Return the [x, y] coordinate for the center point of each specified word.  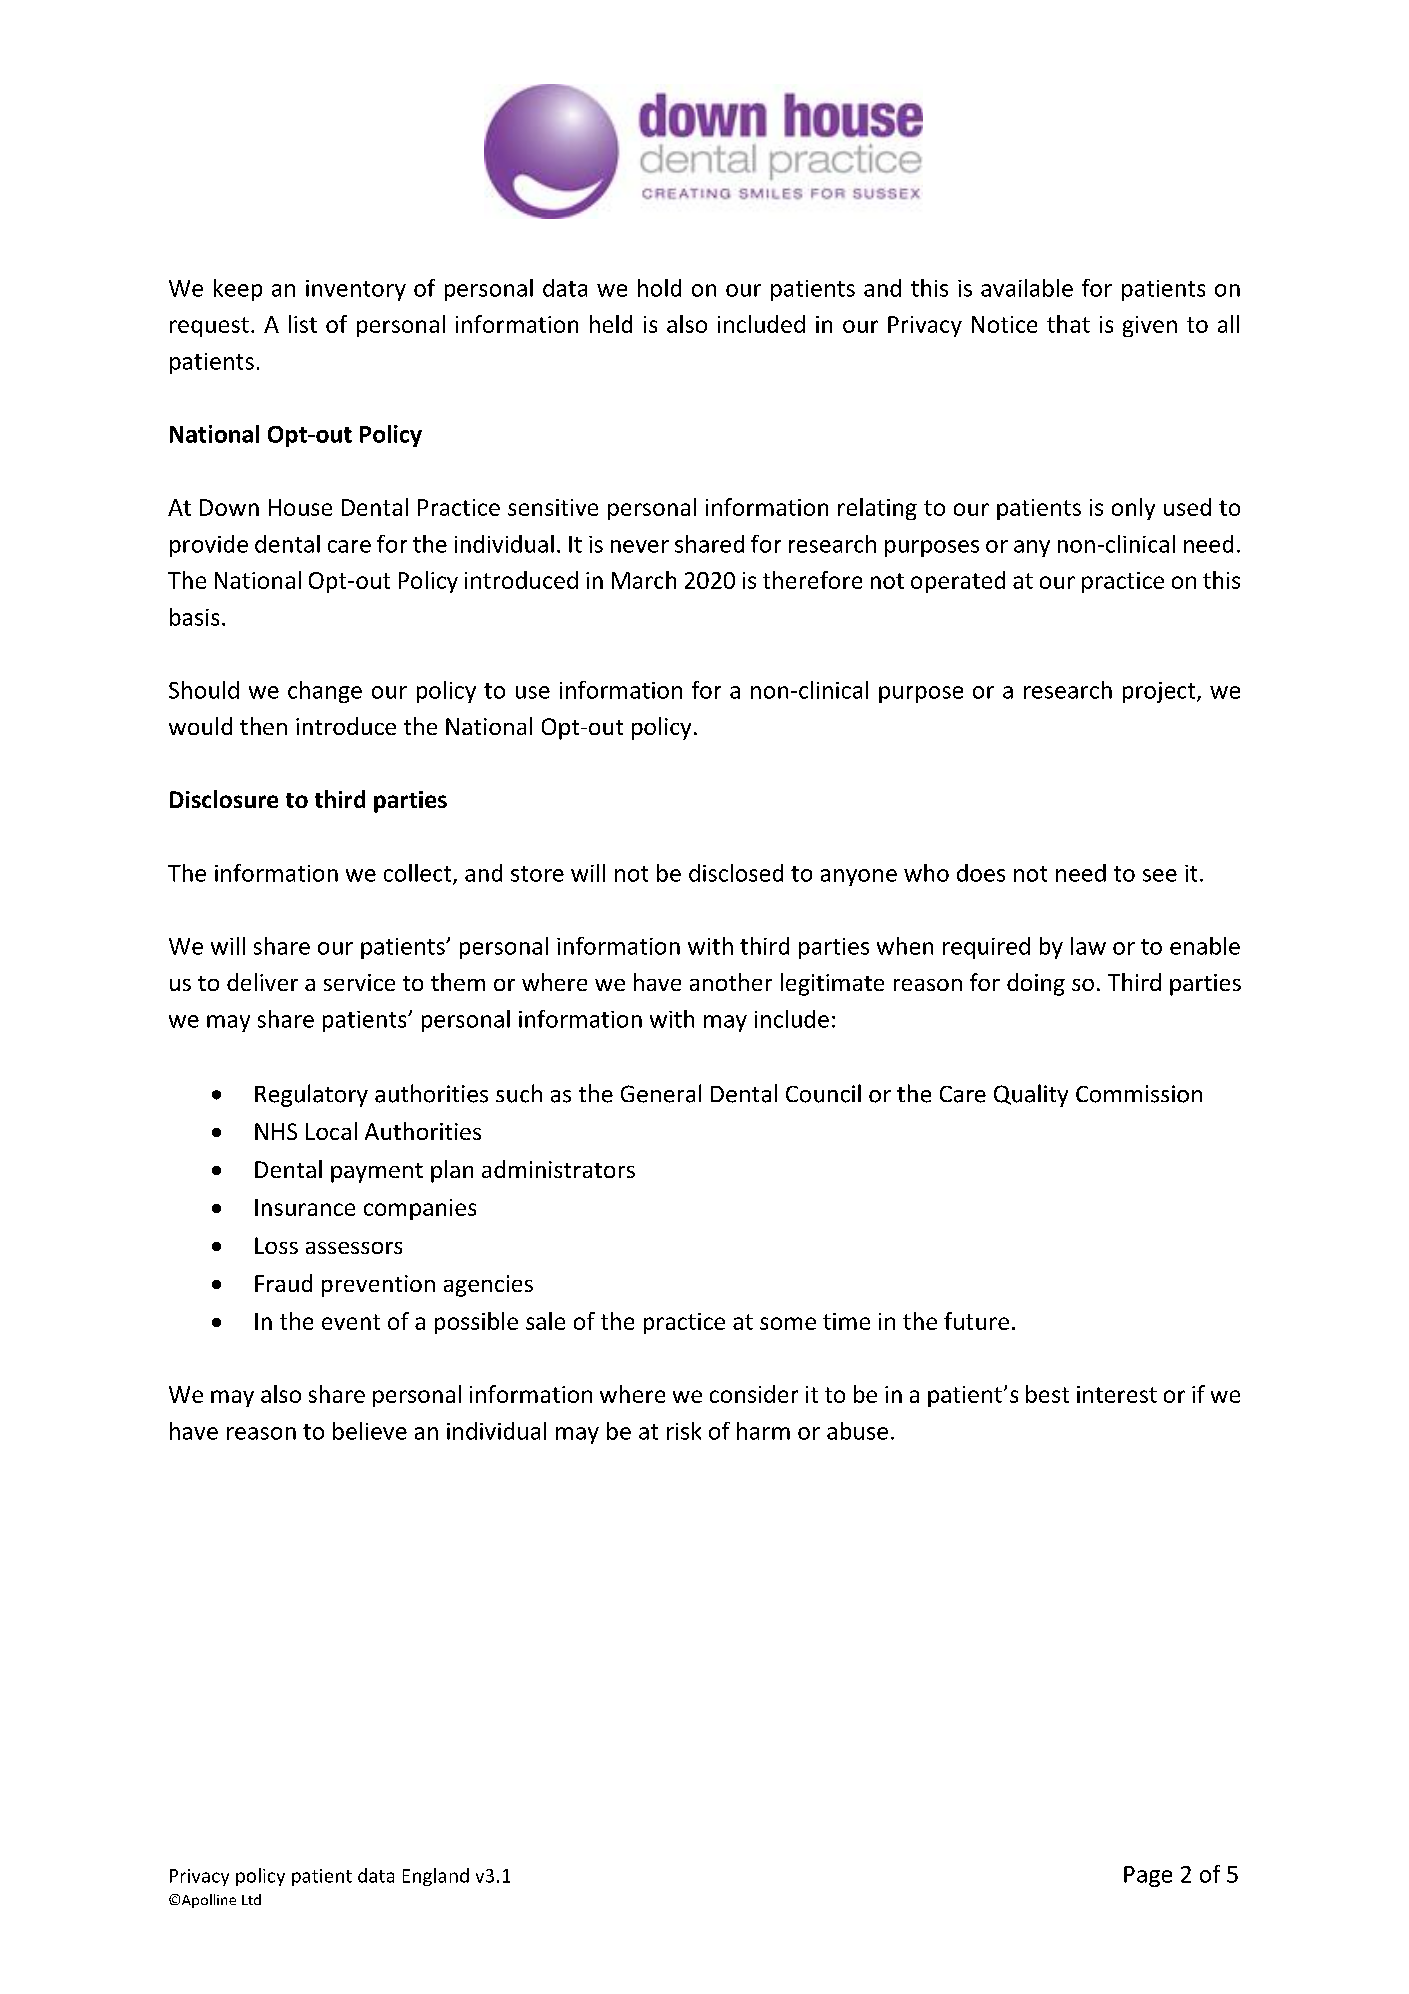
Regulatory [311, 1095]
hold [659, 288]
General [661, 1093]
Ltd [251, 1899]
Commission [1139, 1094]
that [1068, 324]
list [303, 324]
